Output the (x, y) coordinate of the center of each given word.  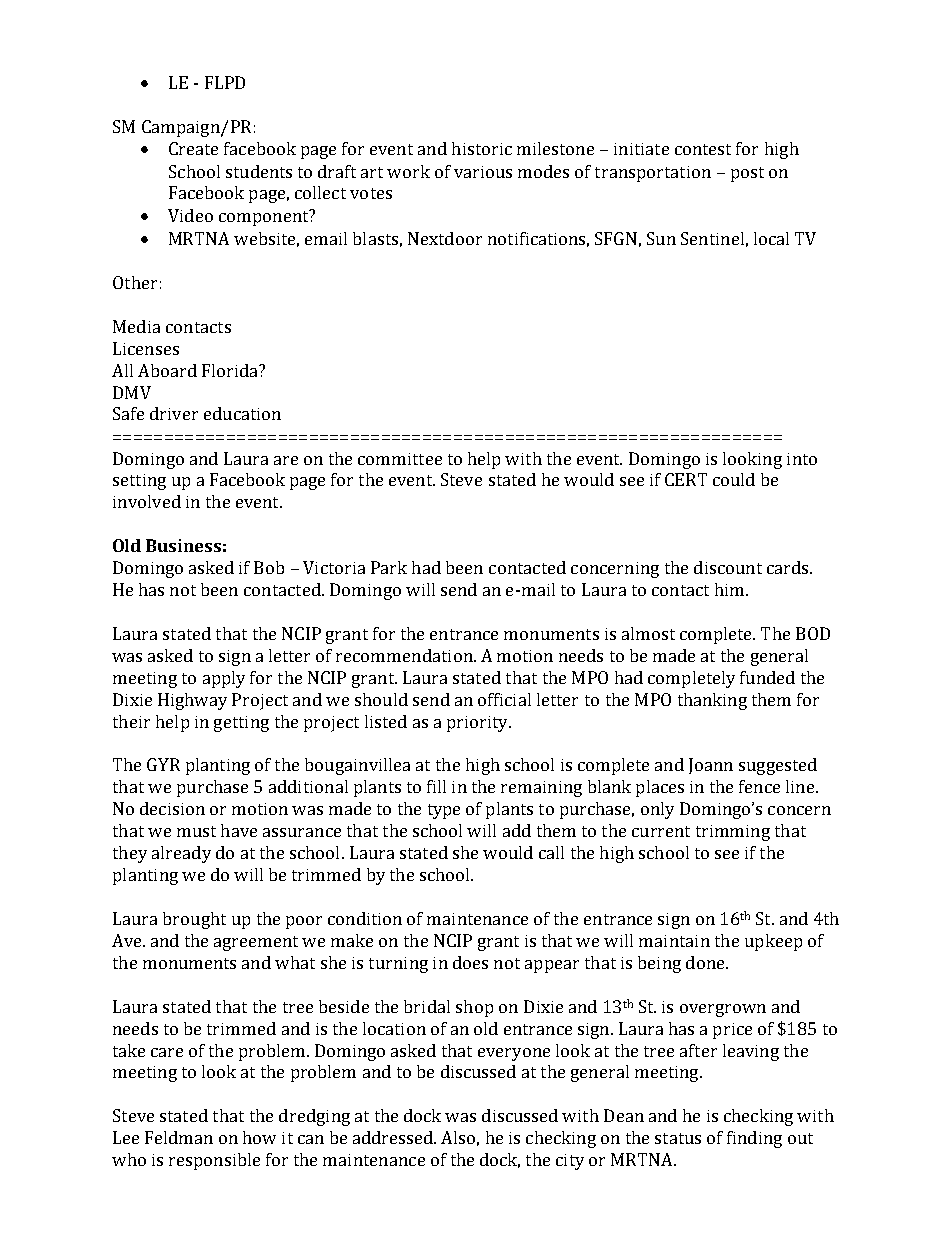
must (196, 831)
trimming (733, 833)
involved (147, 501)
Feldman (179, 1137)
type (444, 811)
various (483, 172)
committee (400, 459)
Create (193, 148)
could (734, 479)
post (747, 174)
